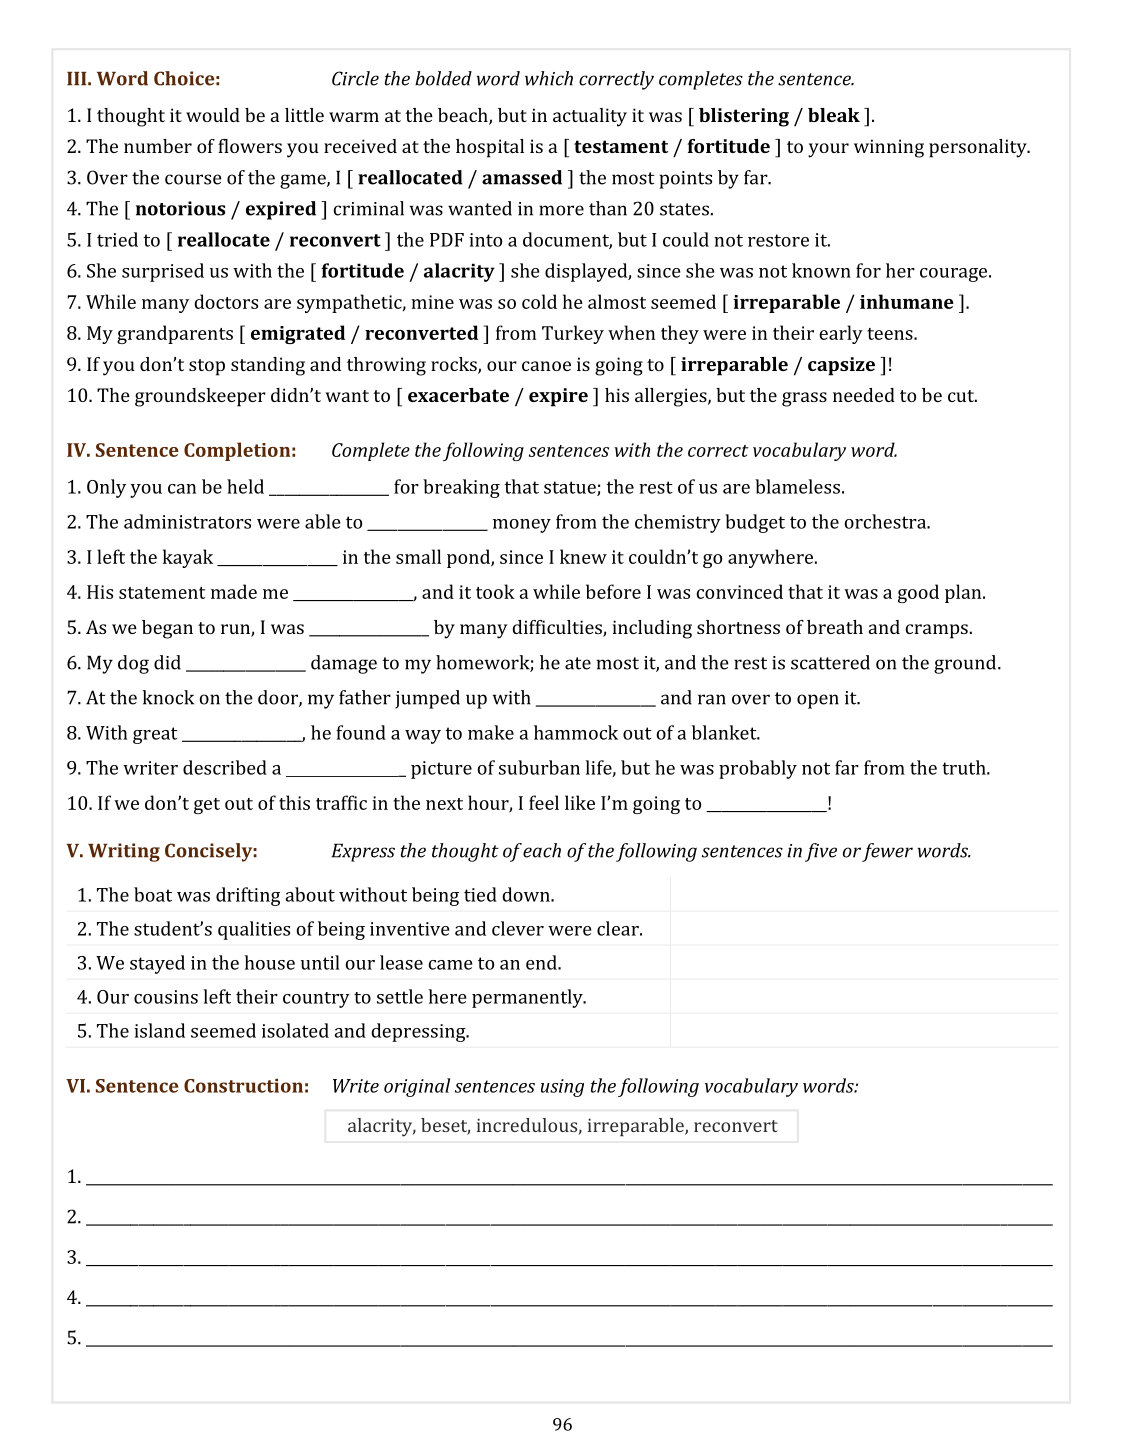 This image has height=1456, width=1125. Describe the element at coordinates (864, 395) in the image. I see `needed` at that location.
